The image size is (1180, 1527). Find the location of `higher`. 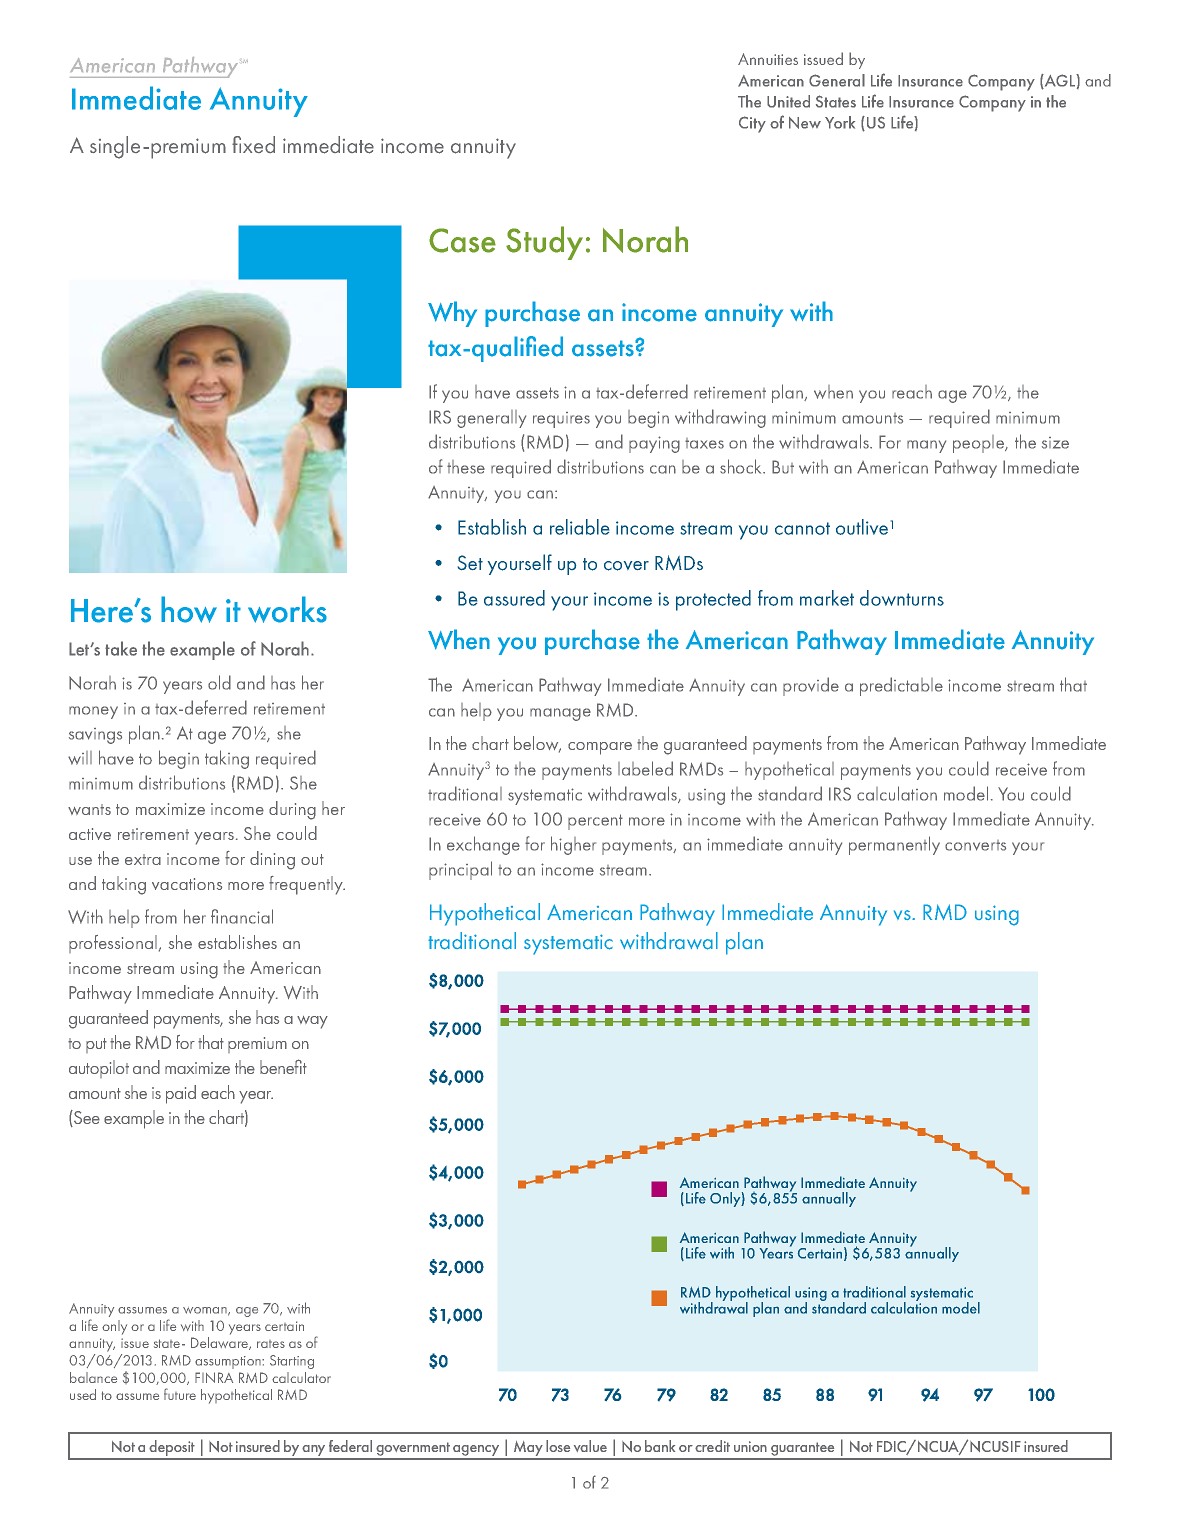

higher is located at coordinates (573, 845).
